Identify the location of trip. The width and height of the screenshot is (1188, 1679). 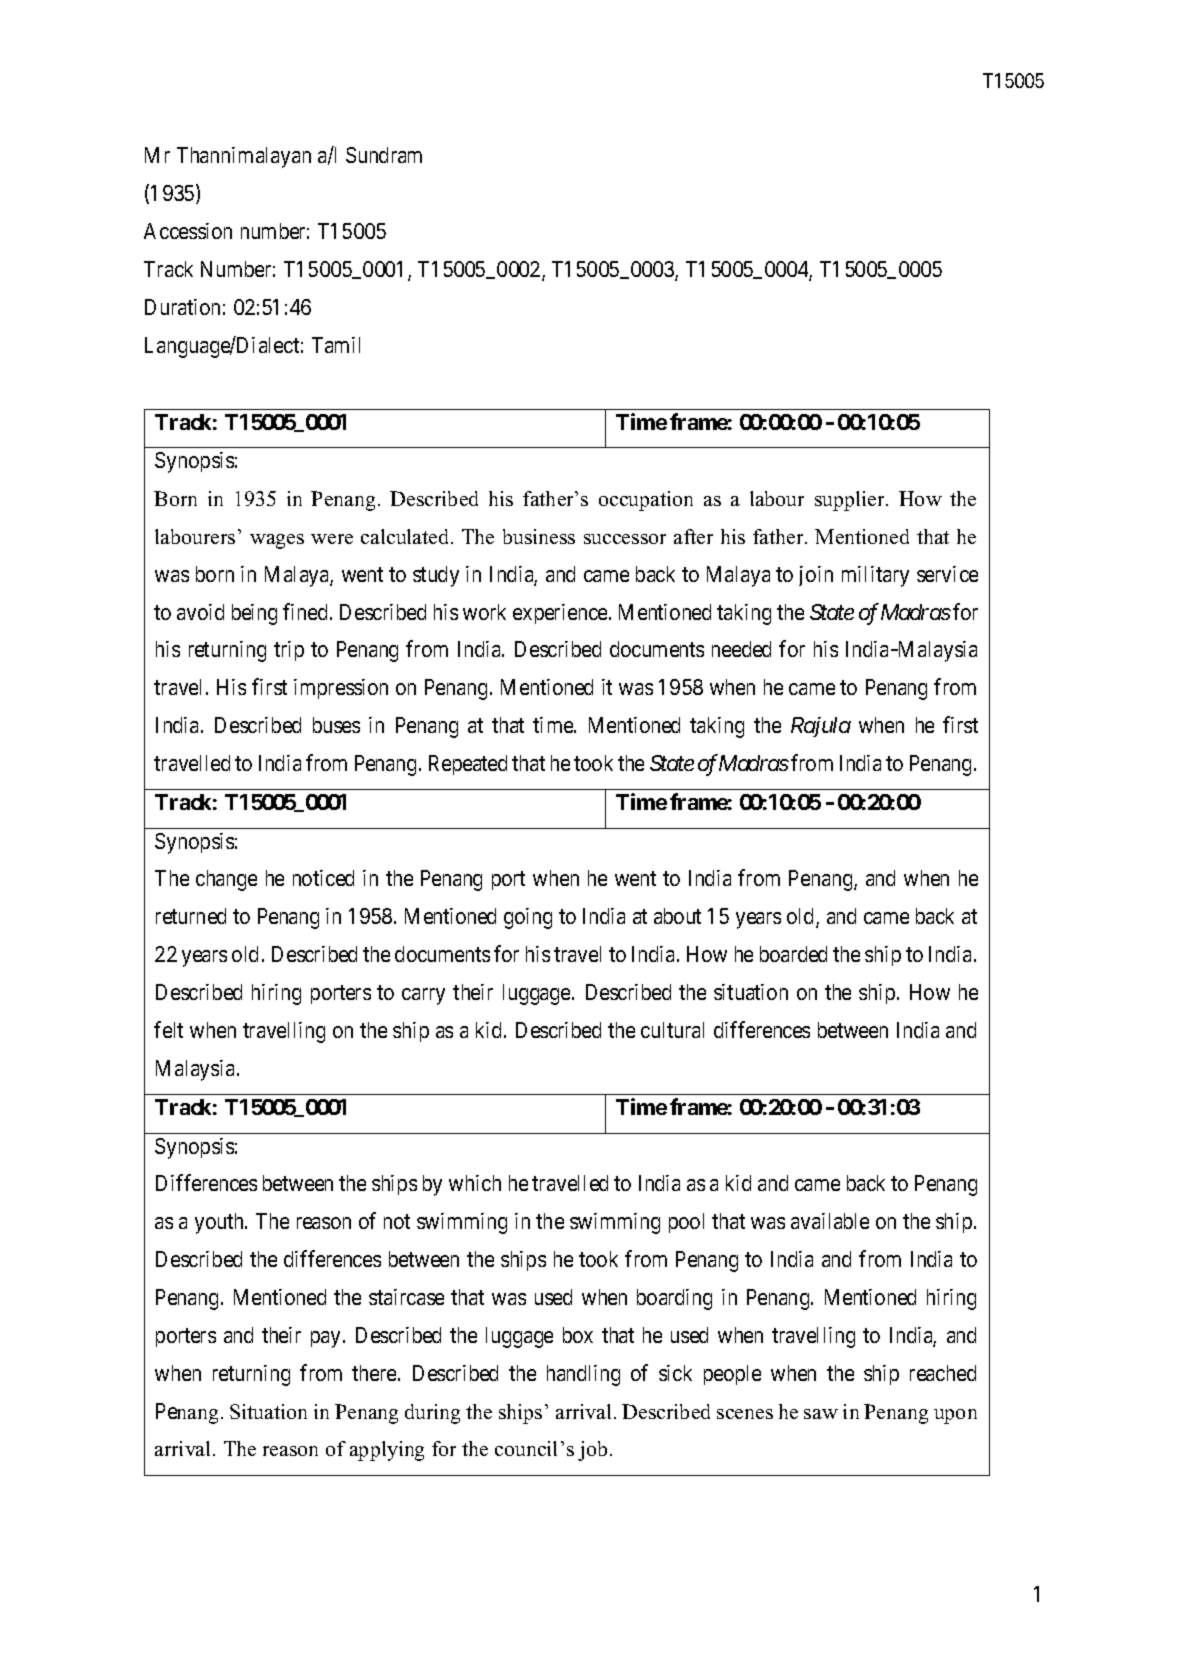
(289, 651).
